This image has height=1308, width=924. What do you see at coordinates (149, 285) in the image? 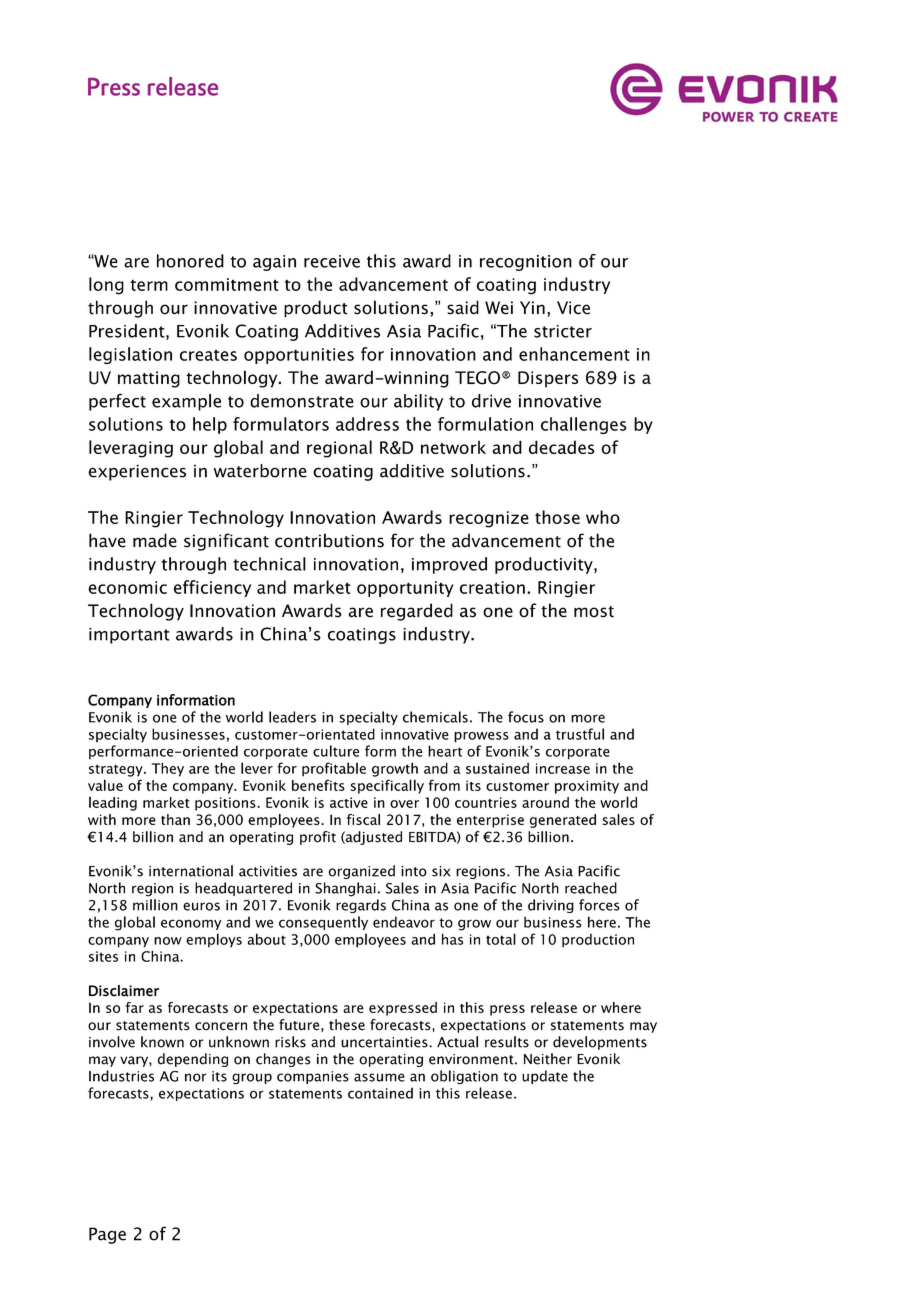
I see `term` at bounding box center [149, 285].
